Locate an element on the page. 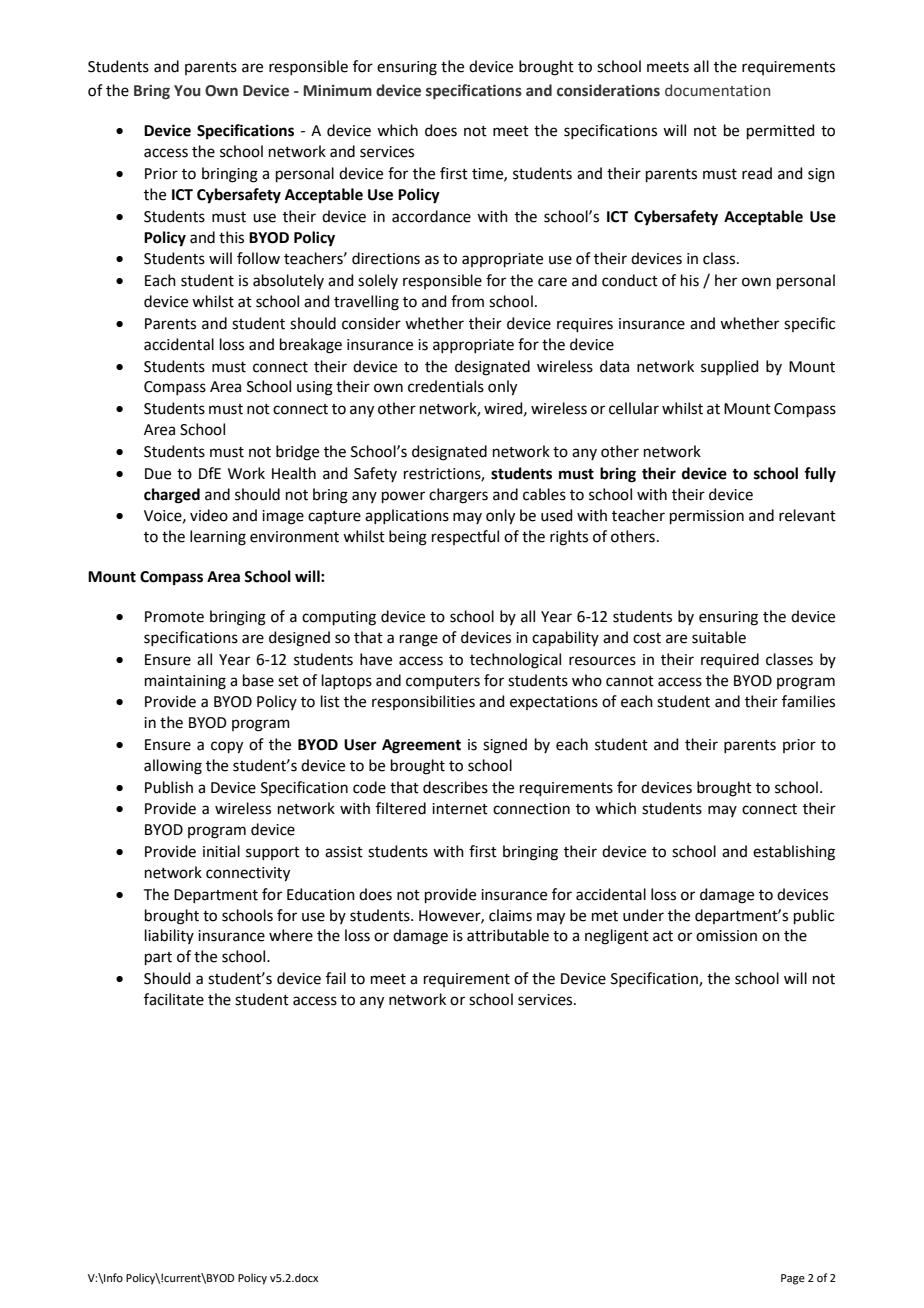 Image resolution: width=924 pixels, height=1308 pixels. attributable is located at coordinates (508, 935).
